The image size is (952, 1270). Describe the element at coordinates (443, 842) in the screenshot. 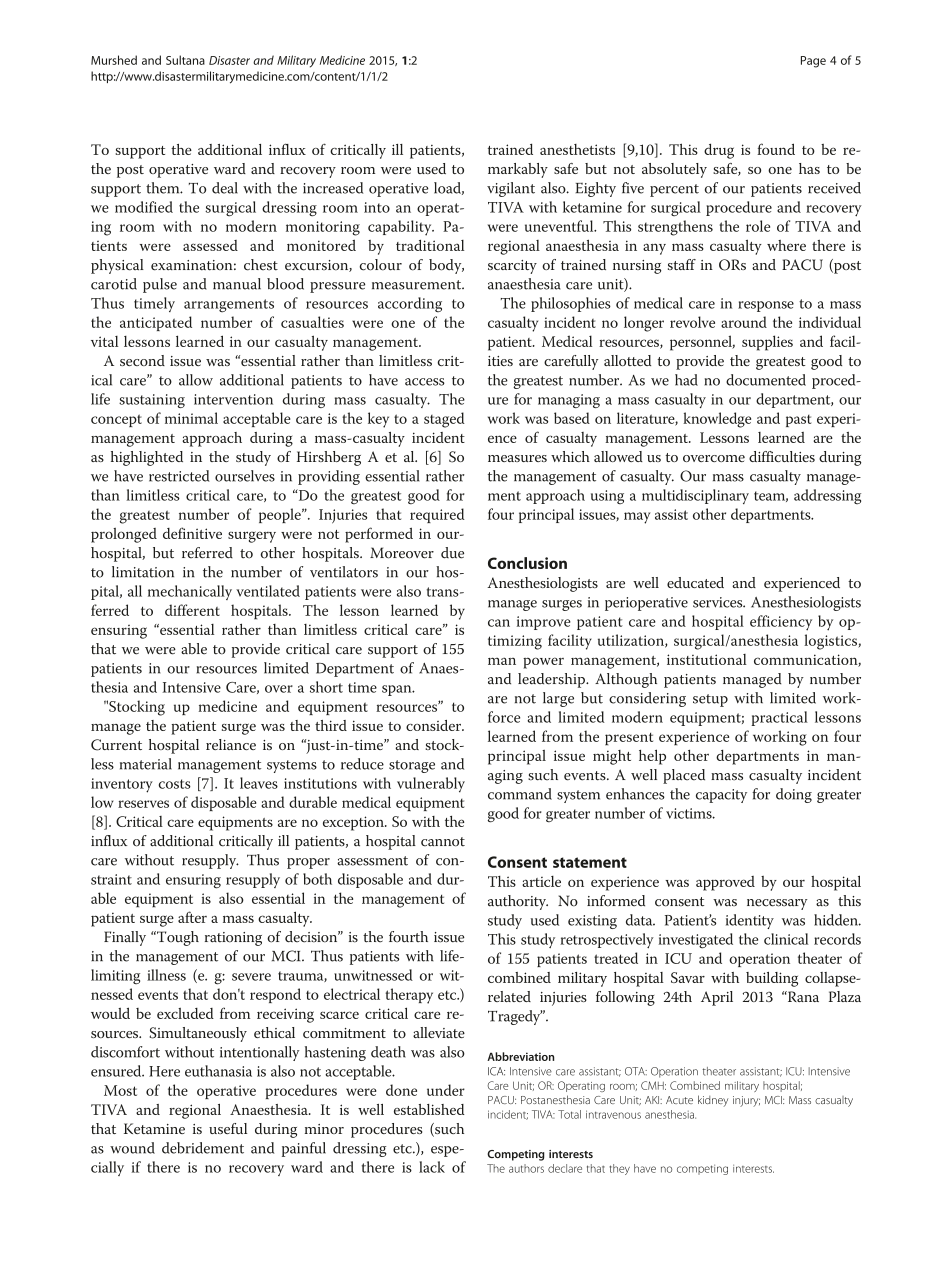

I see `cannot` at that location.
